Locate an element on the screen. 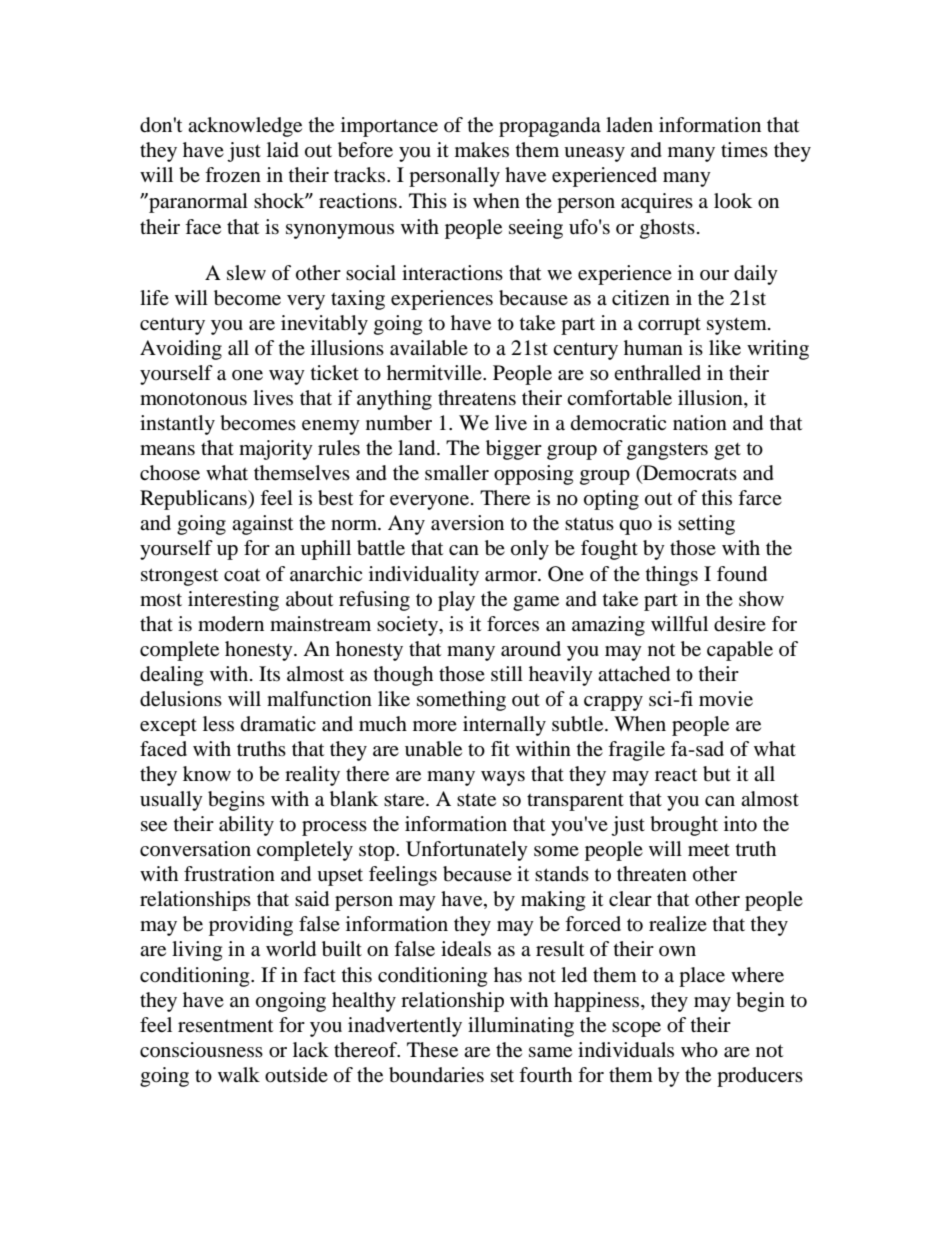 The height and width of the screenshot is (1233, 952). available is located at coordinates (429, 348).
